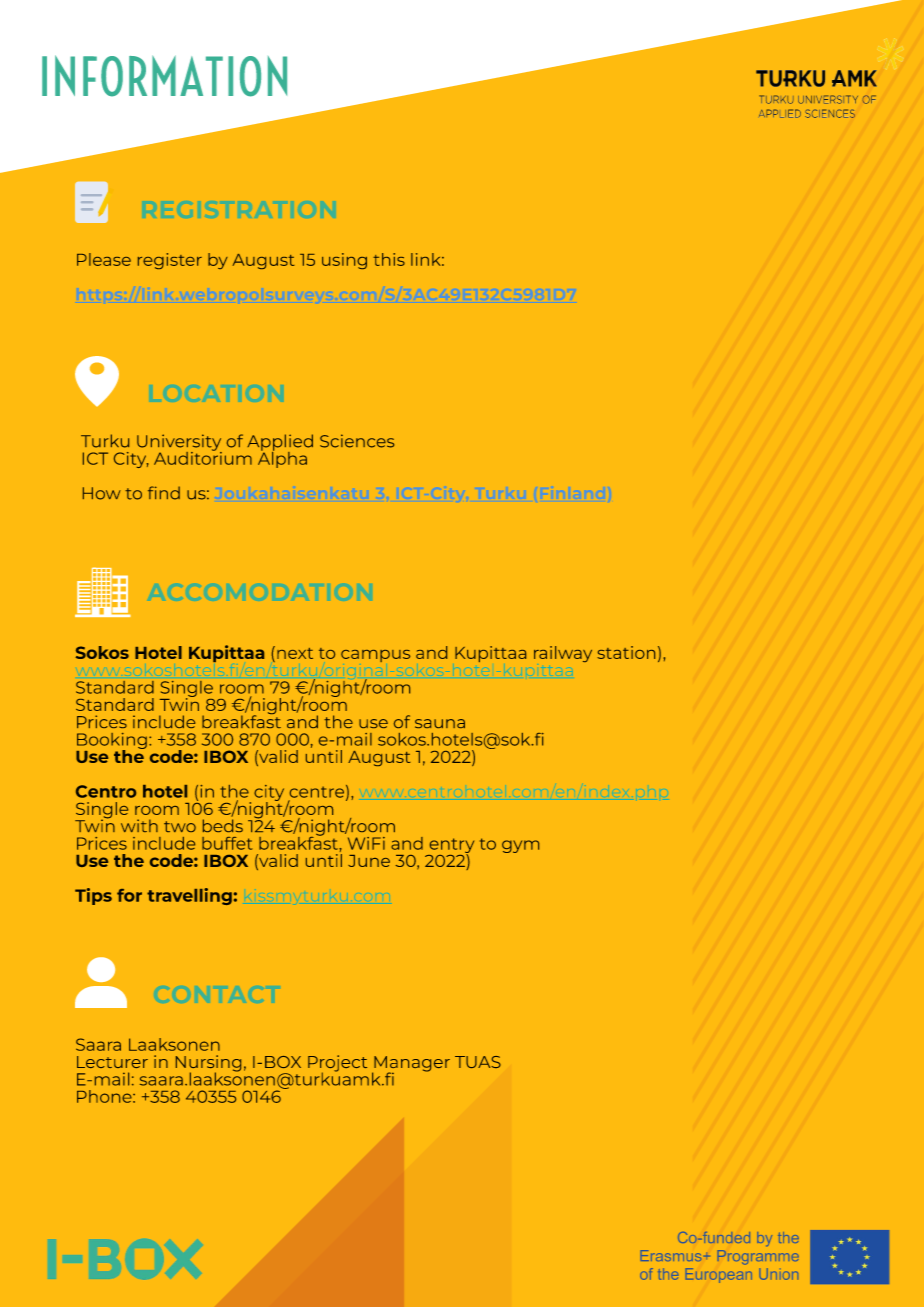  I want to click on campus, so click(375, 656).
